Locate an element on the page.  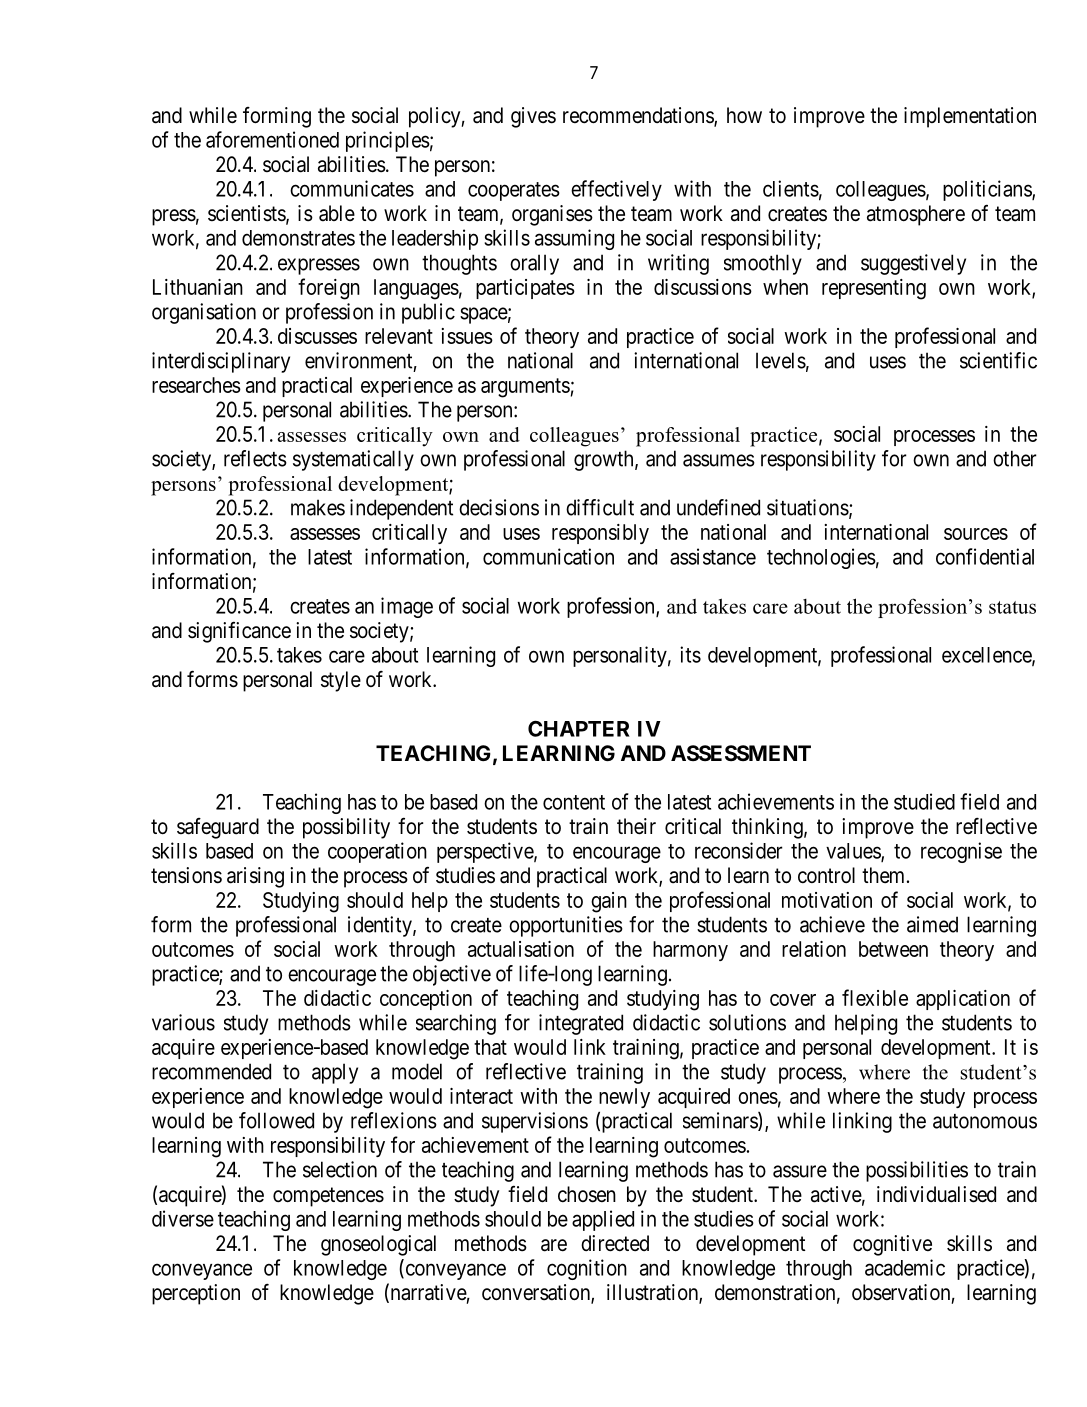
effectively is located at coordinates (616, 190).
